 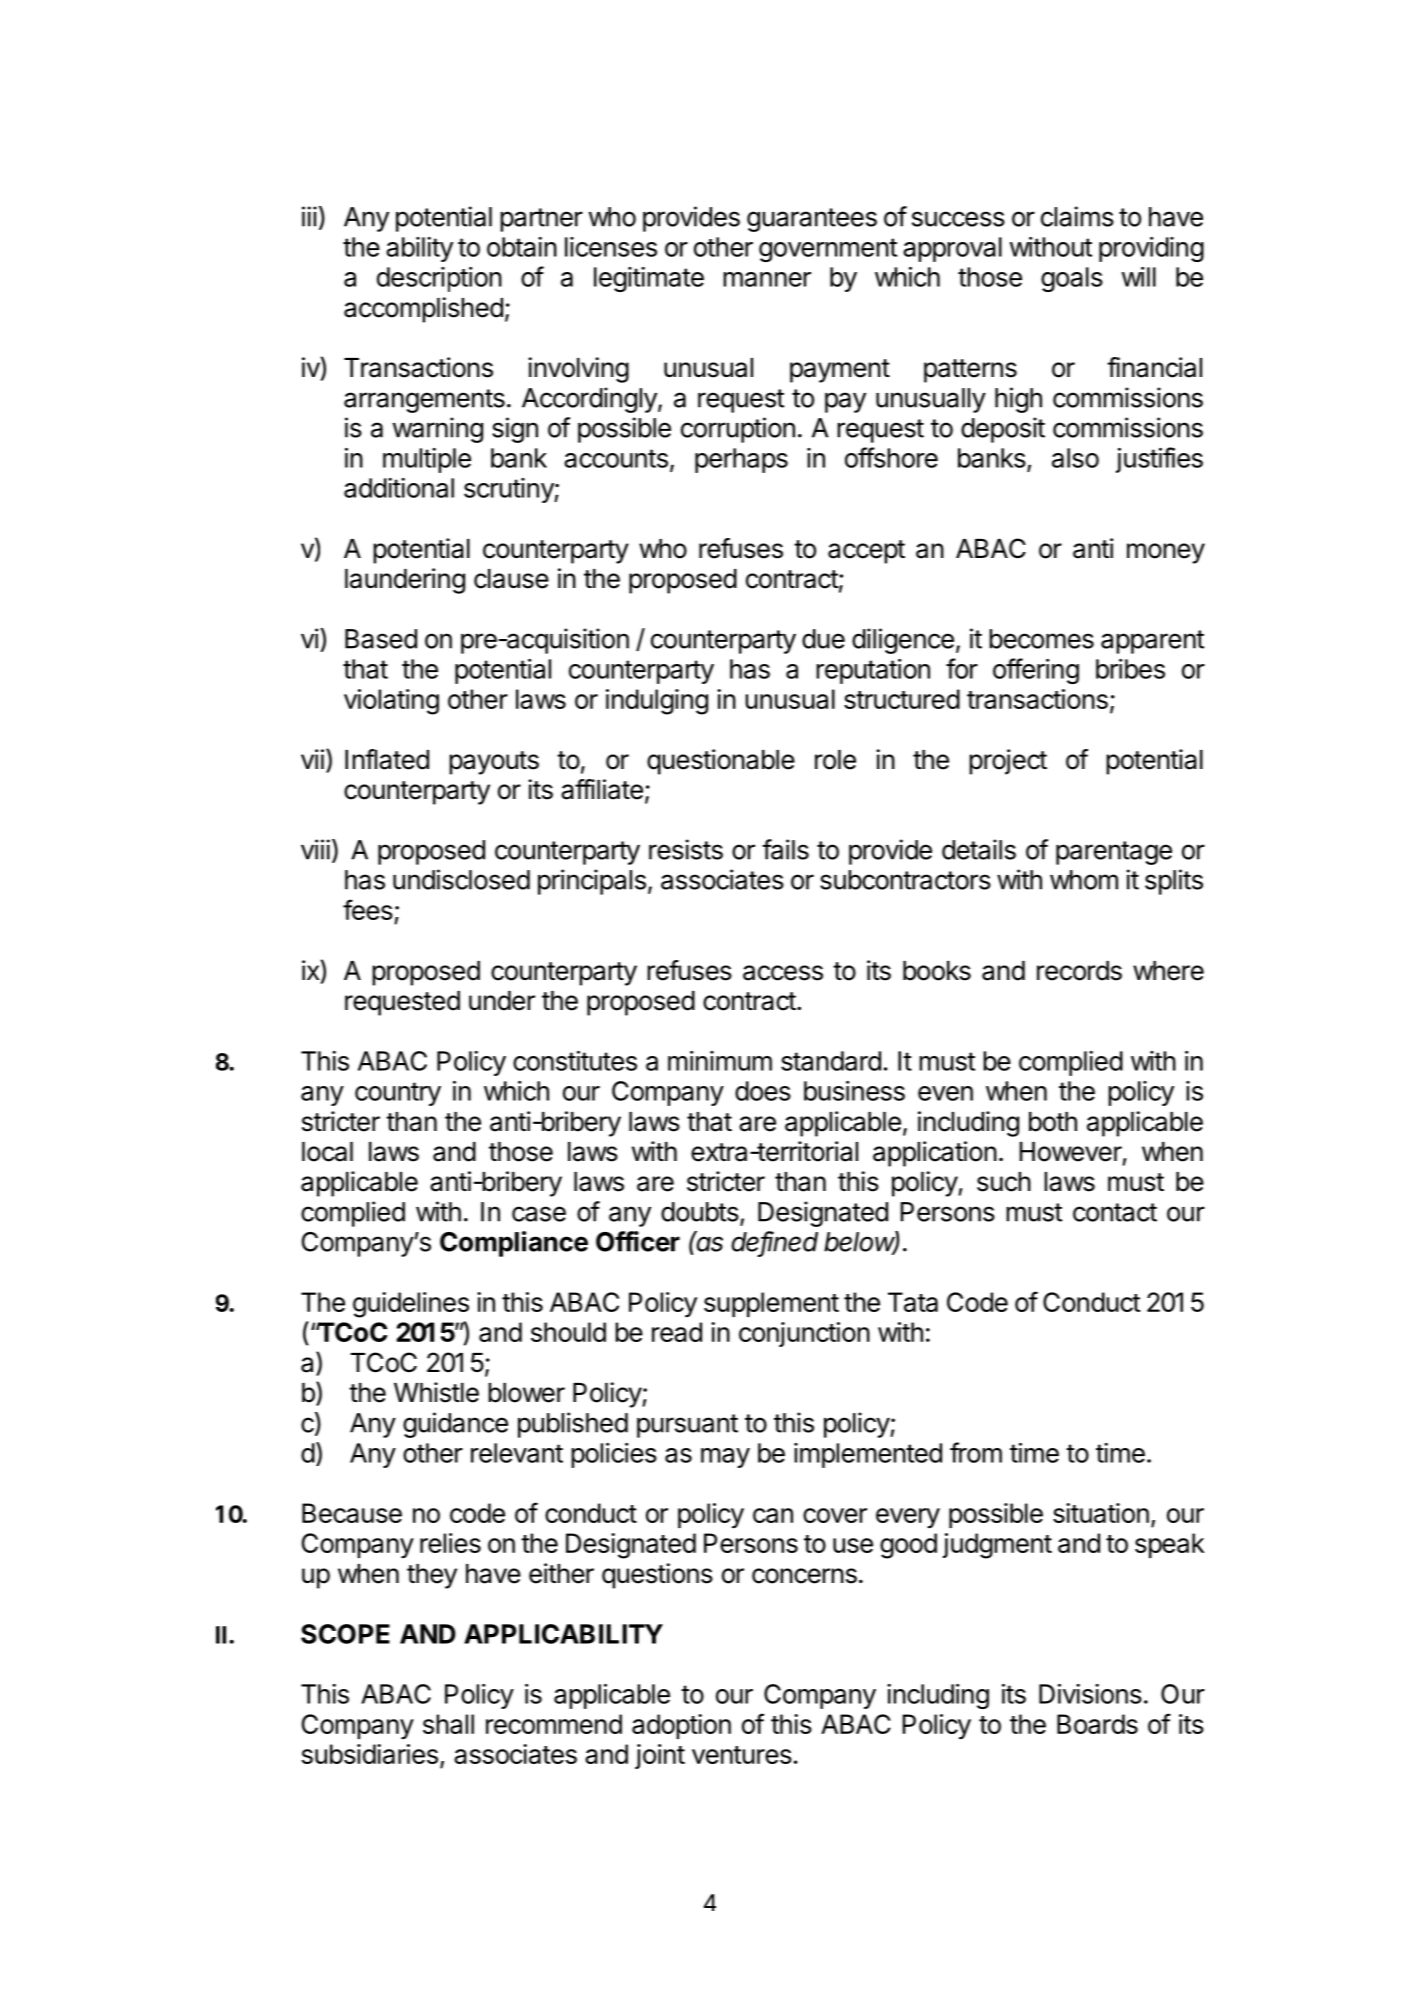 I want to click on access, so click(x=783, y=973).
